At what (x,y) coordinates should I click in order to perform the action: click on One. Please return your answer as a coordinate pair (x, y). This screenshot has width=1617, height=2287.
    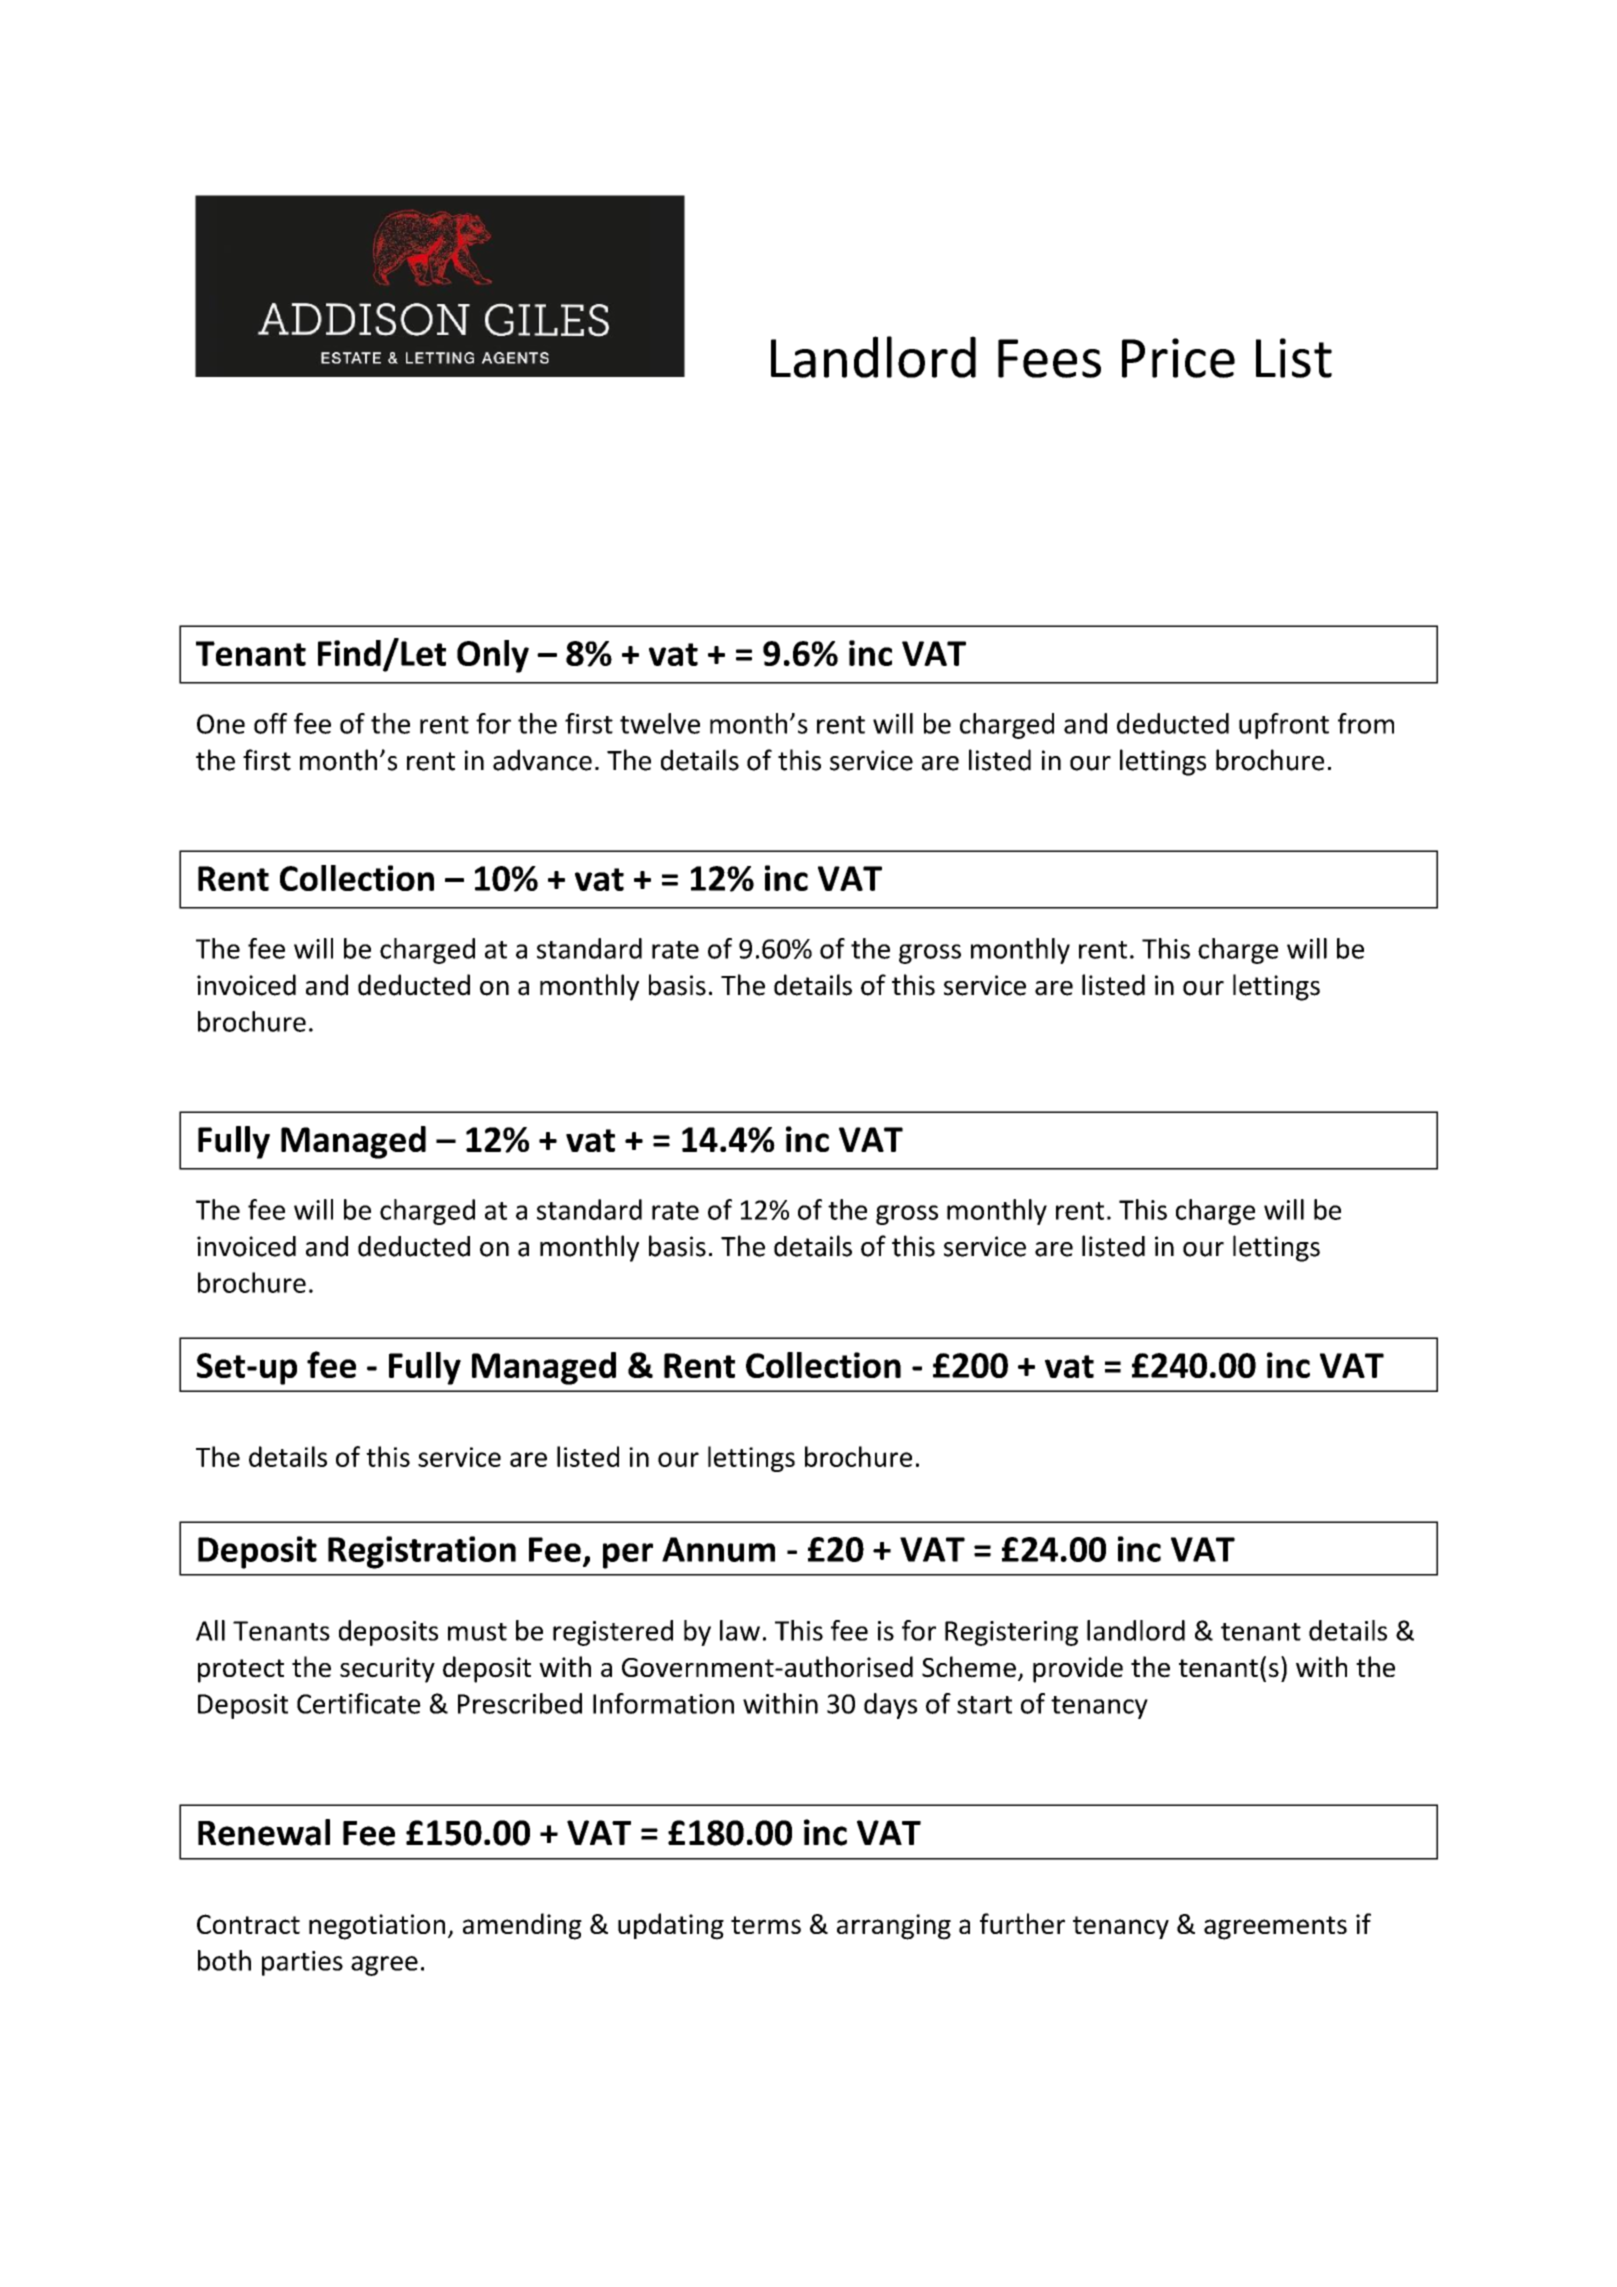
    Looking at the image, I should click on (221, 724).
